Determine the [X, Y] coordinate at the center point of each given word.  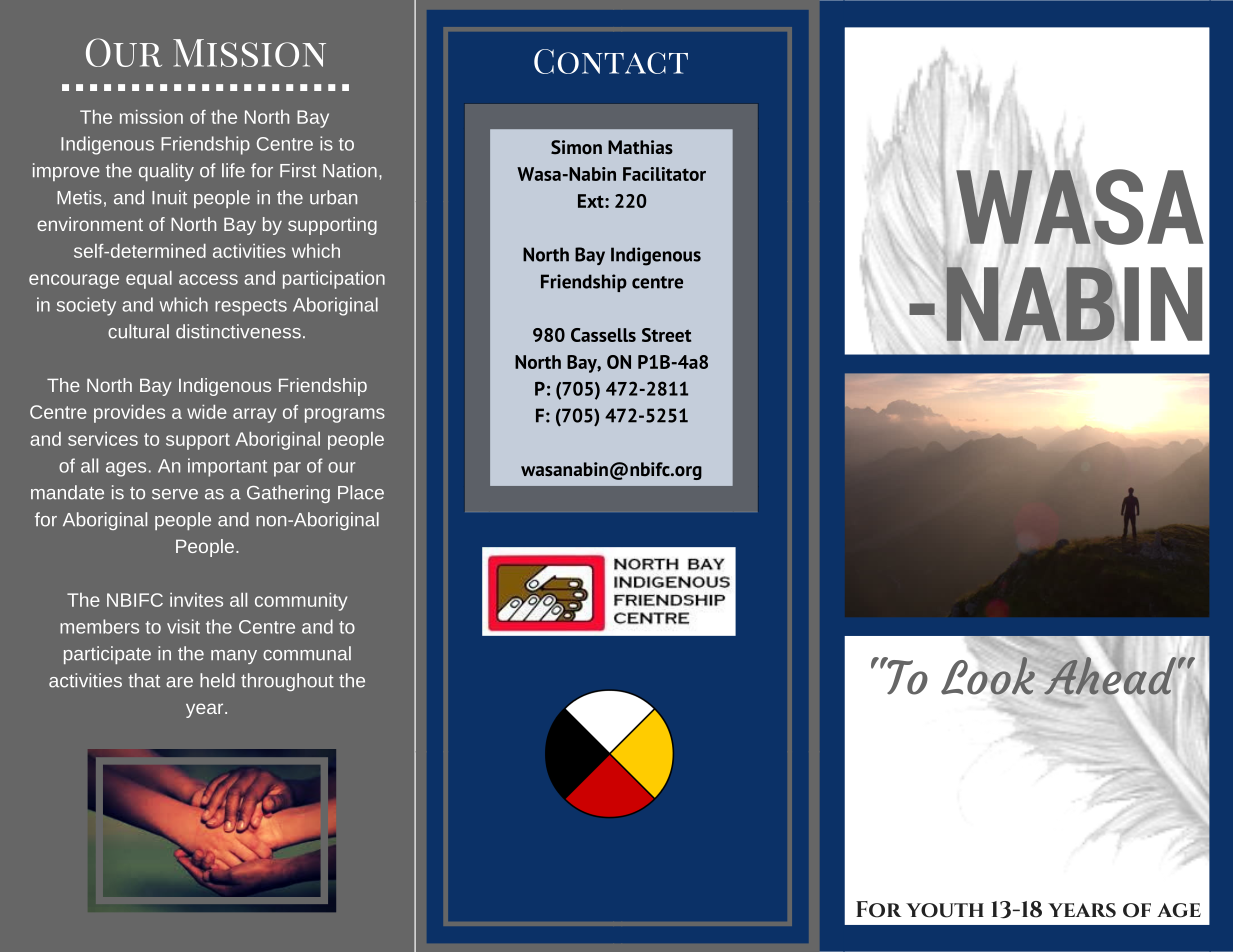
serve [175, 494]
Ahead [1110, 676]
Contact [611, 61]
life [233, 170]
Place [361, 492]
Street [666, 335]
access [208, 279]
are [179, 682]
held [217, 680]
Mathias [640, 147]
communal [307, 653]
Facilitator [664, 174]
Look [988, 675]
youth [945, 910]
